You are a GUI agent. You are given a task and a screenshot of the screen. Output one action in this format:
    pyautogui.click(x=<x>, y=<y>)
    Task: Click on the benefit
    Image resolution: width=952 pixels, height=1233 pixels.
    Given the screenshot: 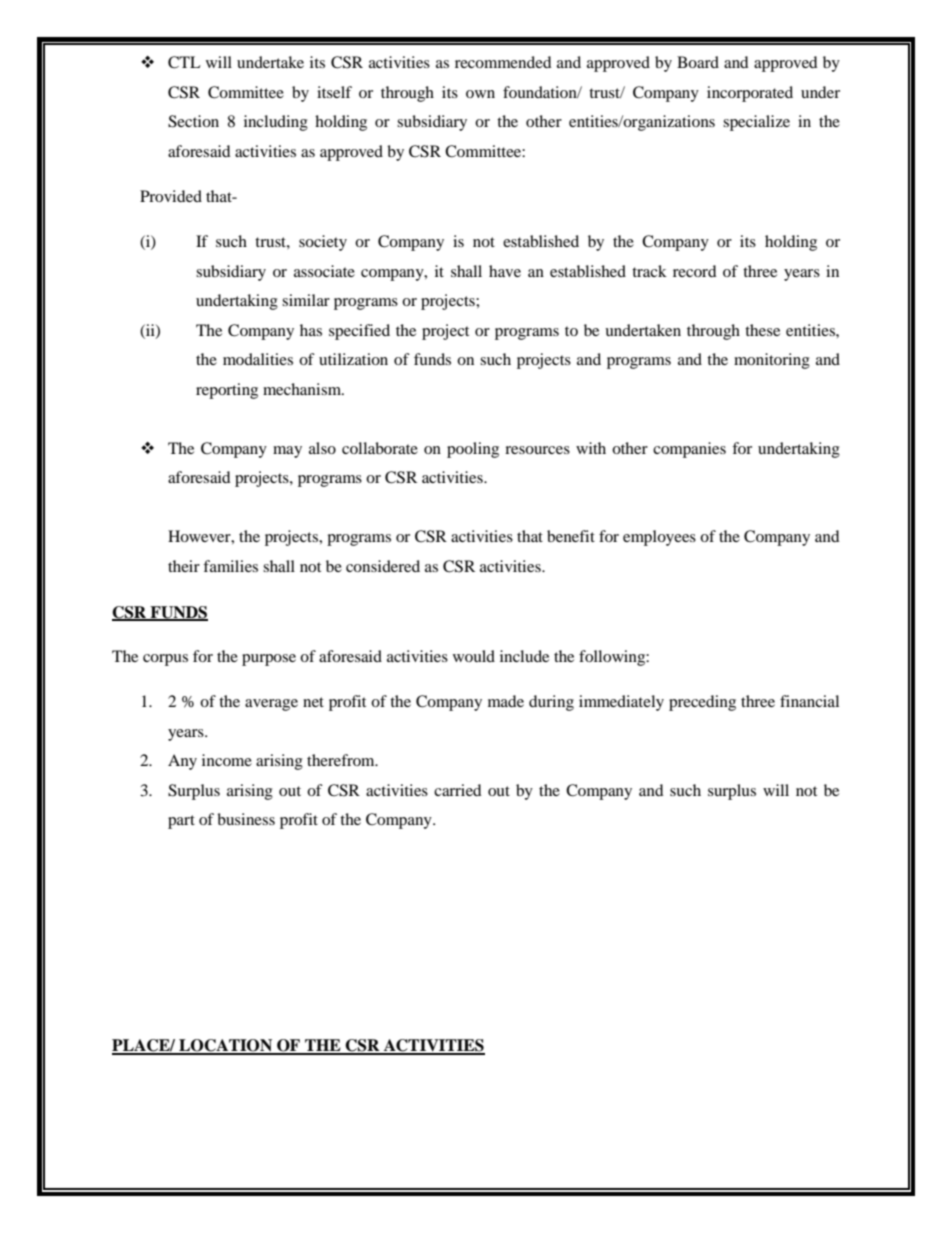 What is the action you would take?
    pyautogui.click(x=571, y=536)
